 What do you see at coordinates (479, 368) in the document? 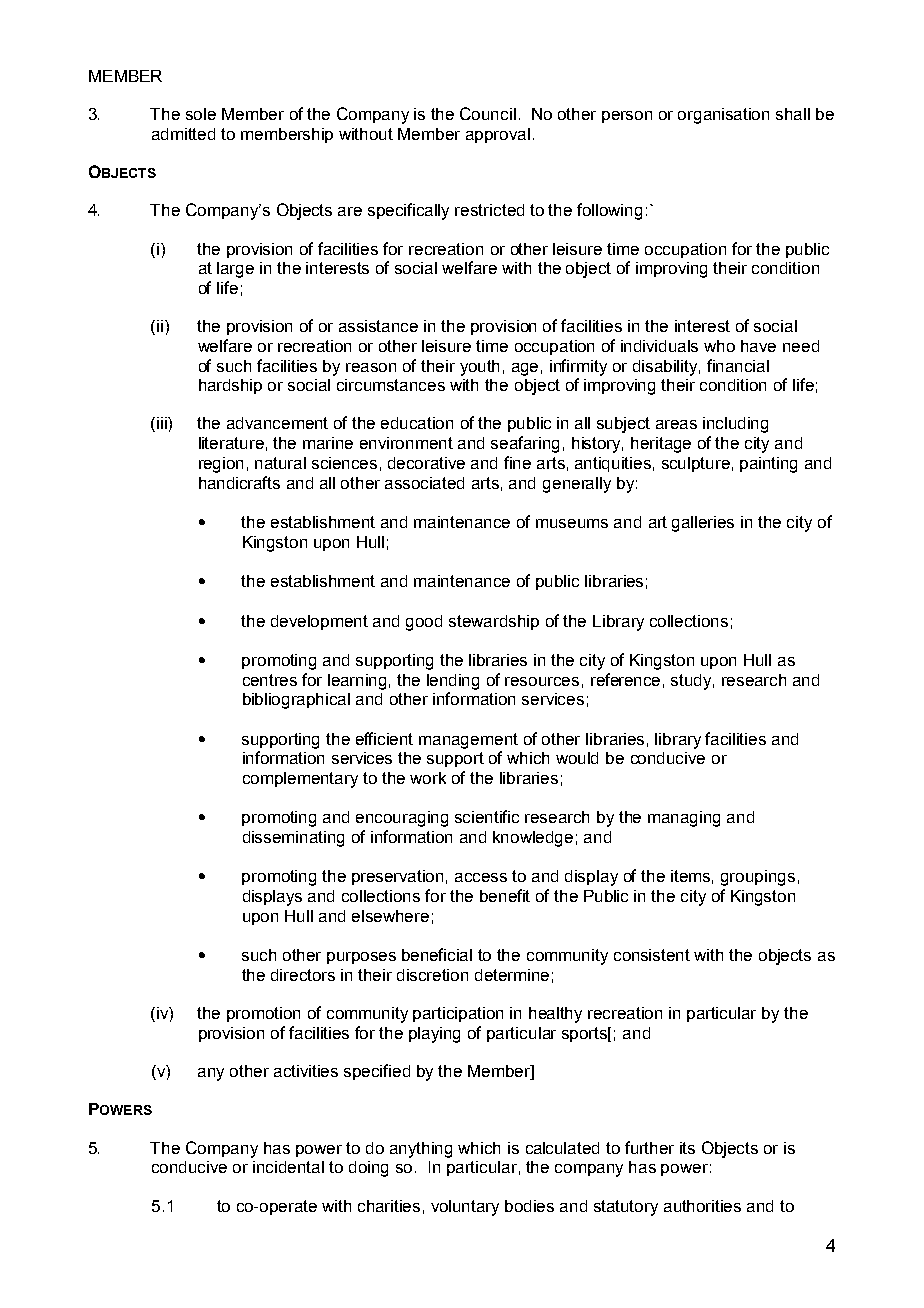
I see `youth` at bounding box center [479, 368].
